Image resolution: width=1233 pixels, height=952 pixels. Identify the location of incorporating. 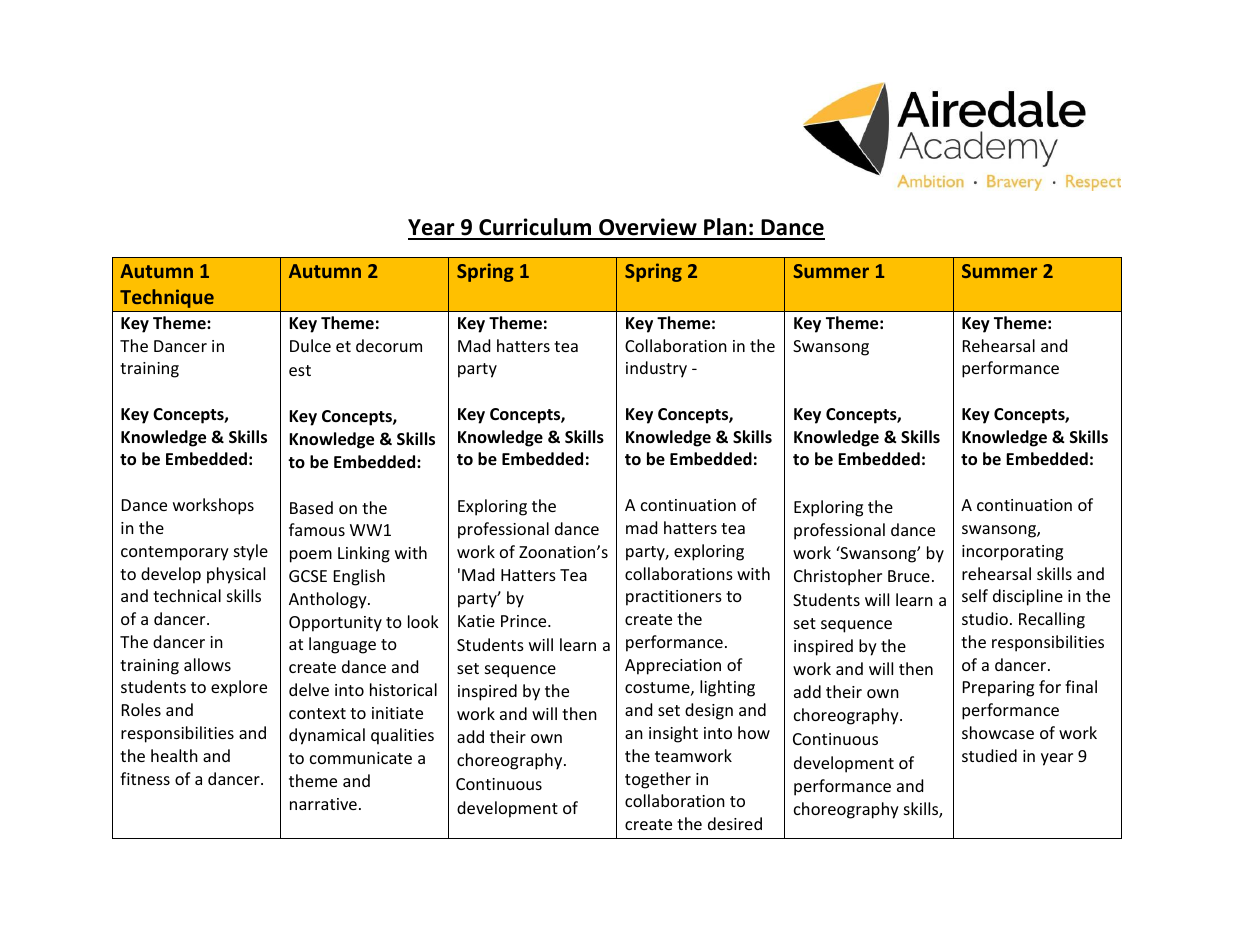
(1012, 553).
